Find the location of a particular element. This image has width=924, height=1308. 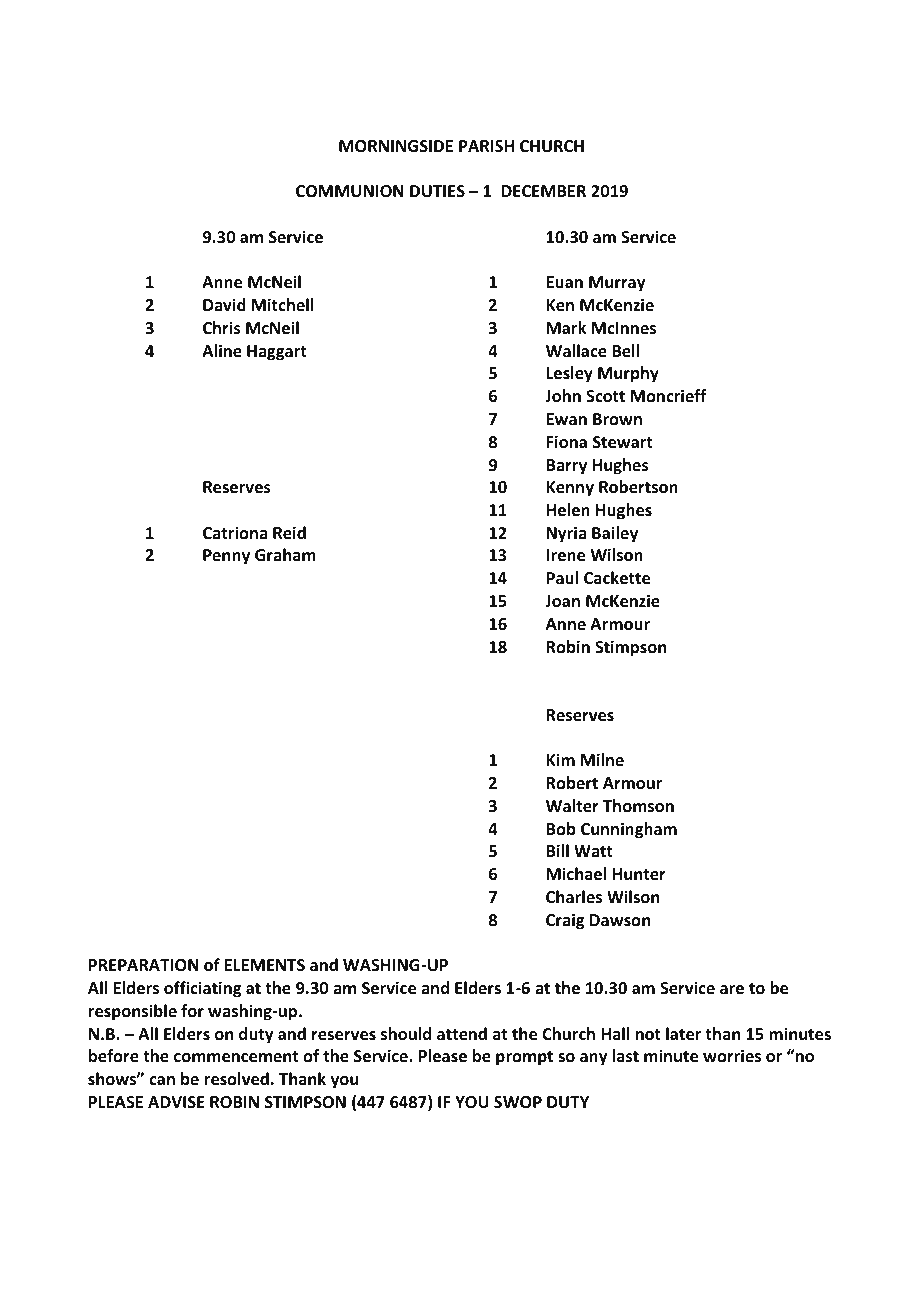

PREPARATION is located at coordinates (144, 965).
